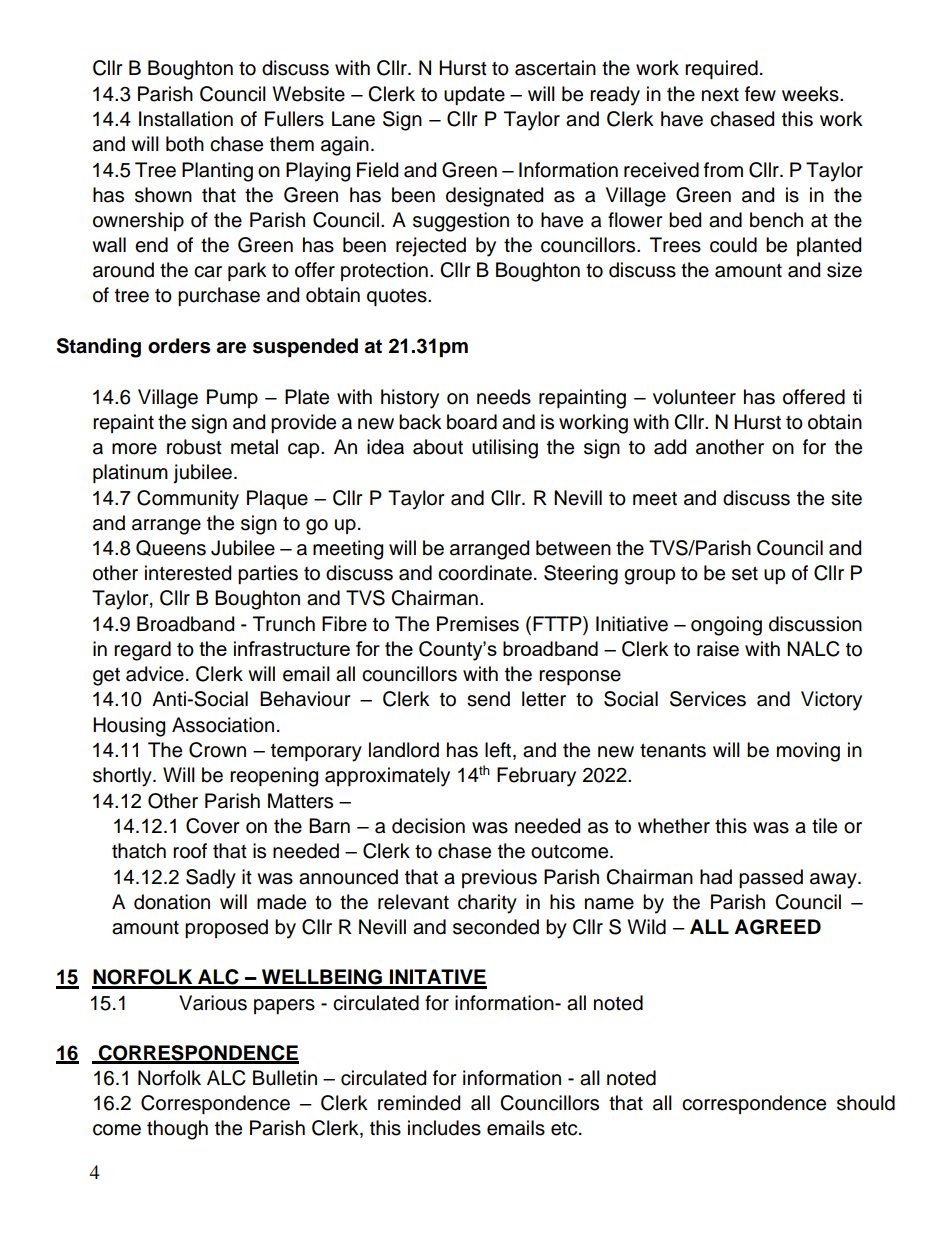  What do you see at coordinates (194, 447) in the page?
I see `robust` at bounding box center [194, 447].
